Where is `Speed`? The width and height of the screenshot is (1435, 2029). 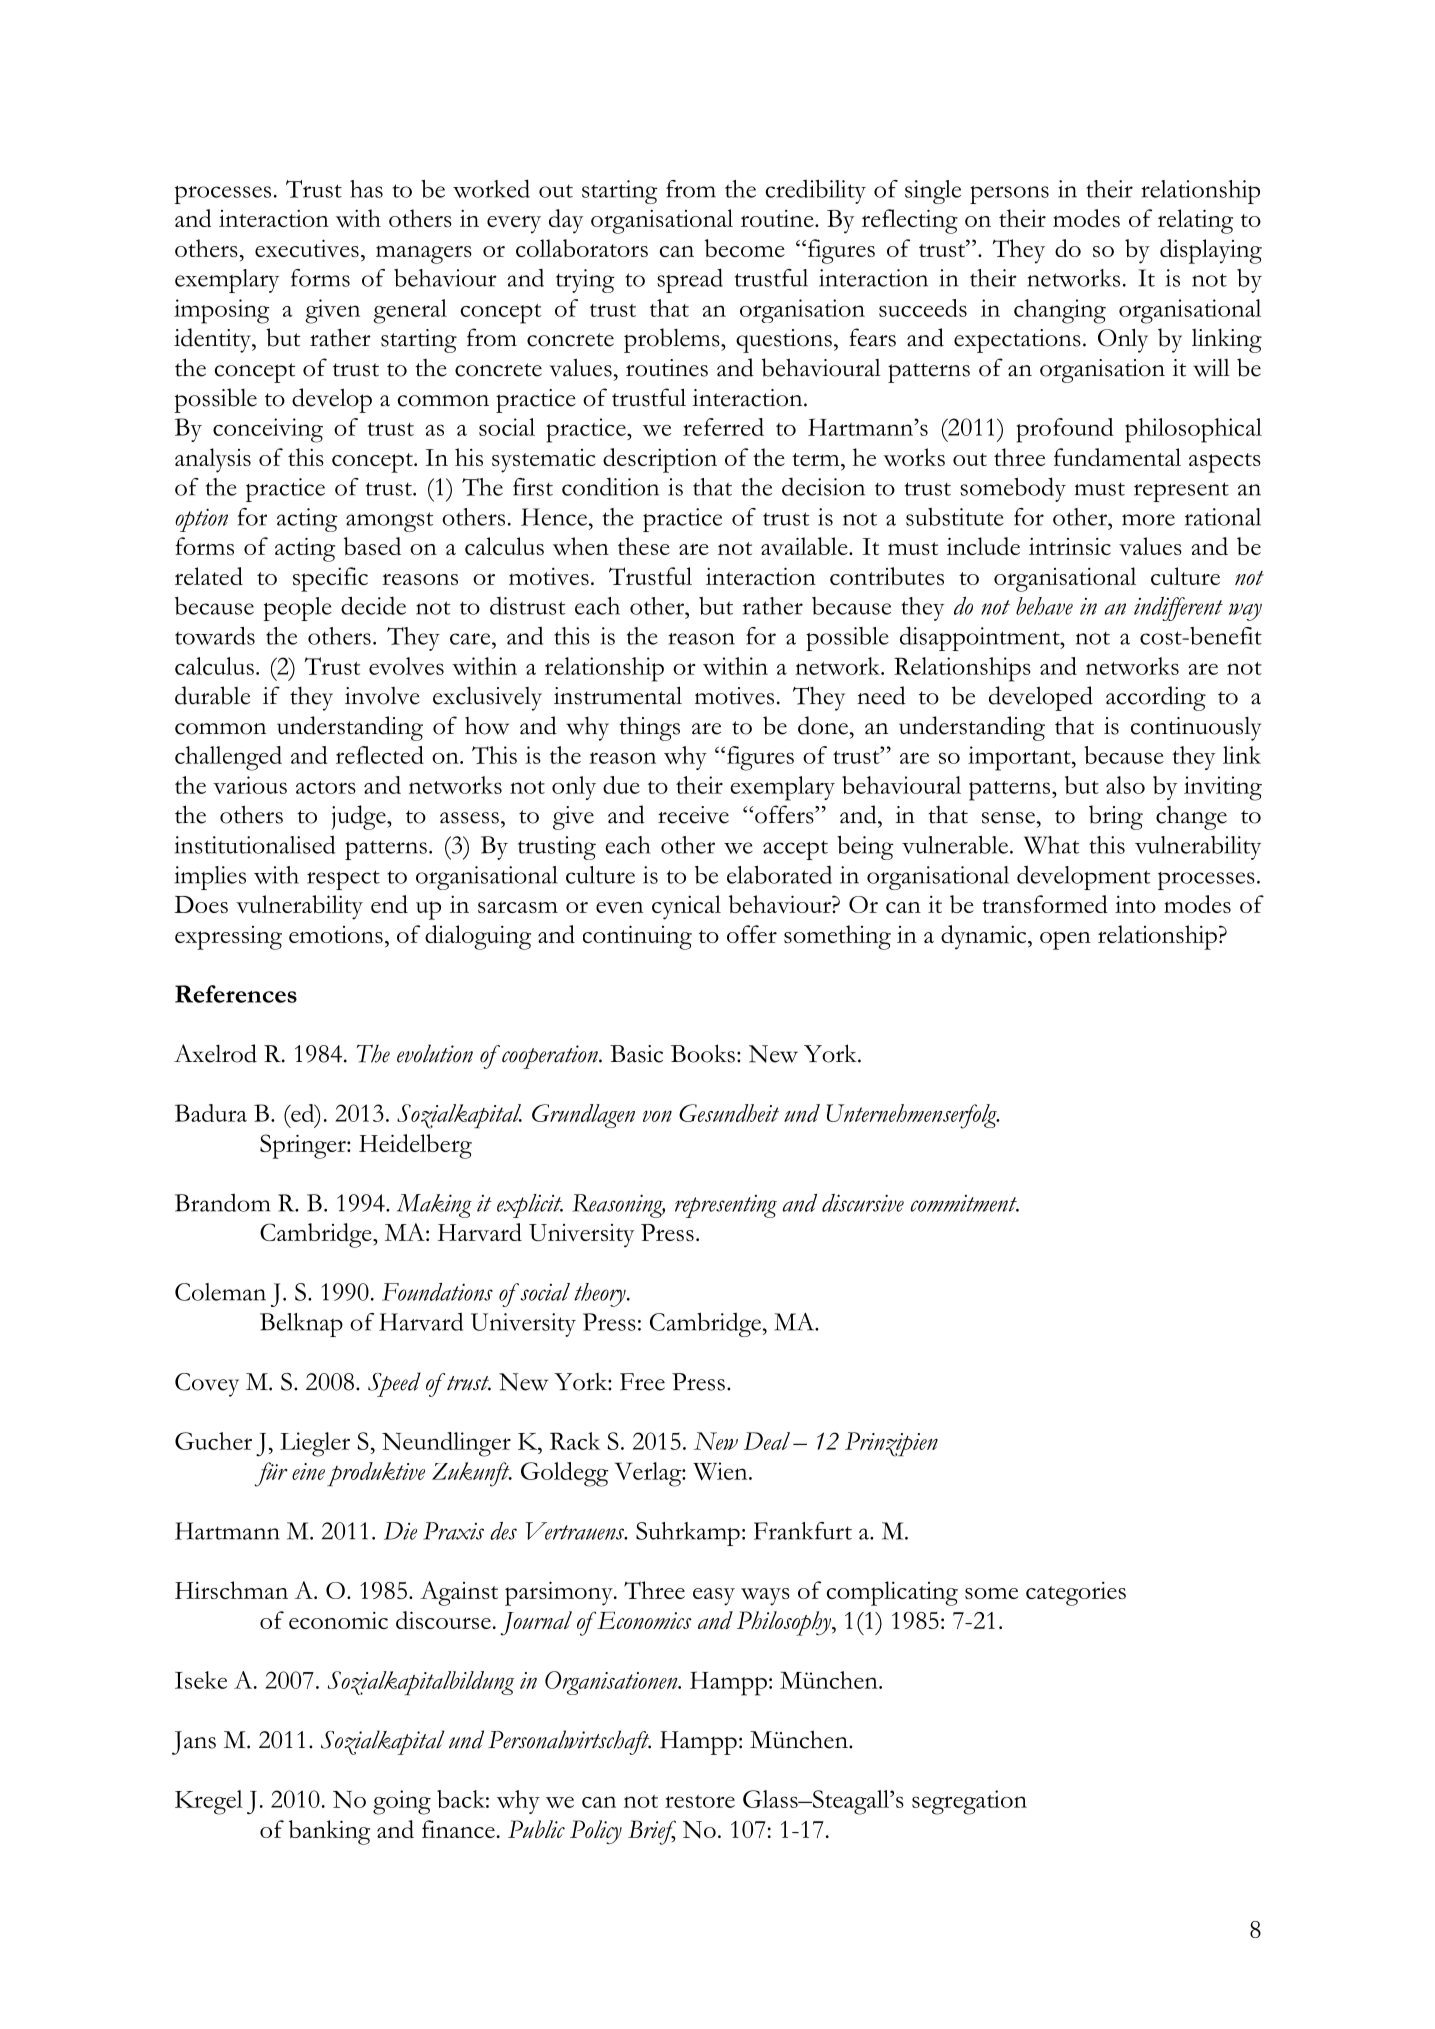
Speed is located at coordinates (394, 1384).
